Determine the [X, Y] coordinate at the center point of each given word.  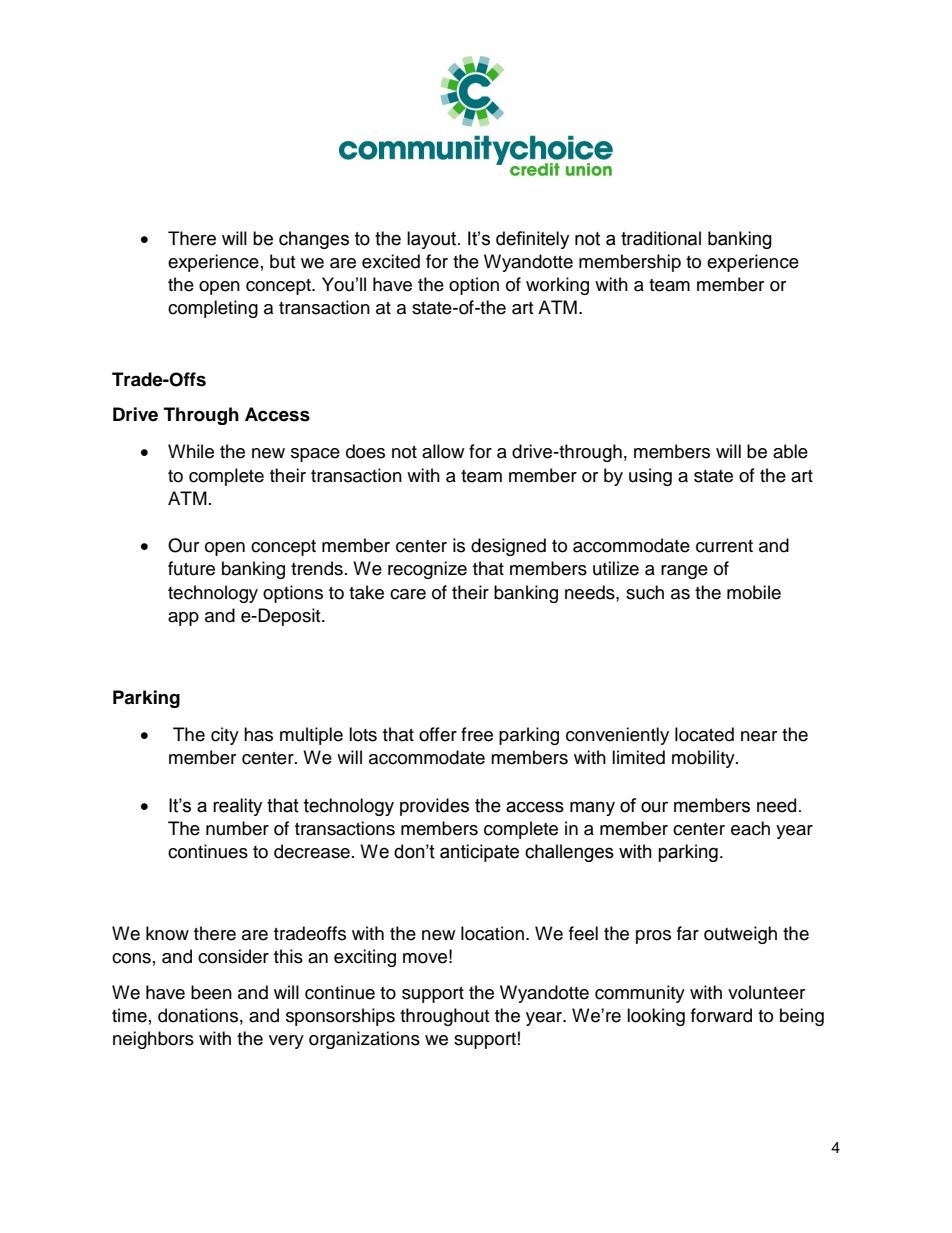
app [183, 619]
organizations [364, 1040]
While [191, 451]
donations [198, 1015]
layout [433, 240]
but [282, 261]
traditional [661, 238]
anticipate [479, 853]
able [790, 451]
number [237, 828]
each [750, 828]
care [408, 594]
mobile [754, 592]
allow [443, 451]
